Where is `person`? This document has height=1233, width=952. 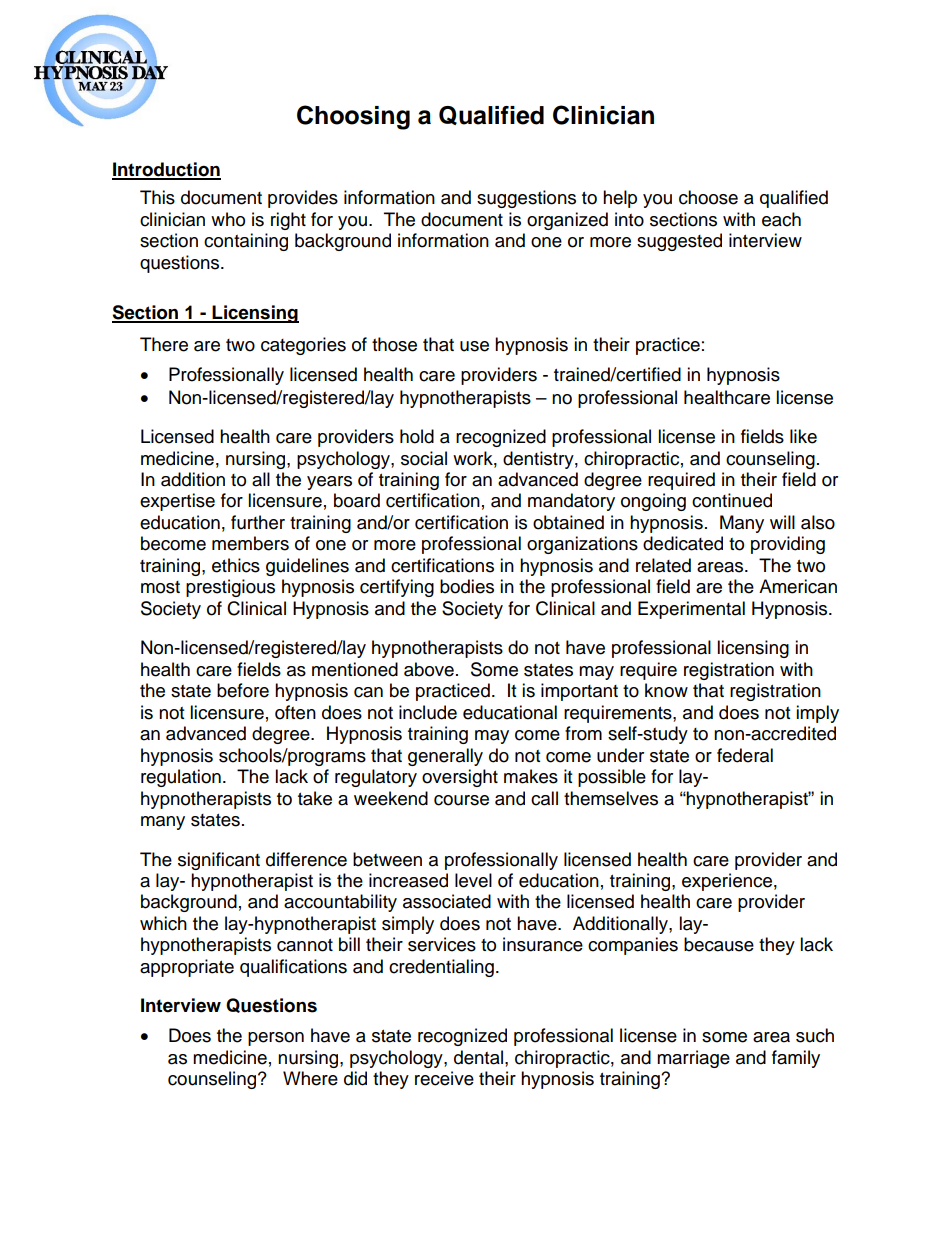 person is located at coordinates (276, 1039).
